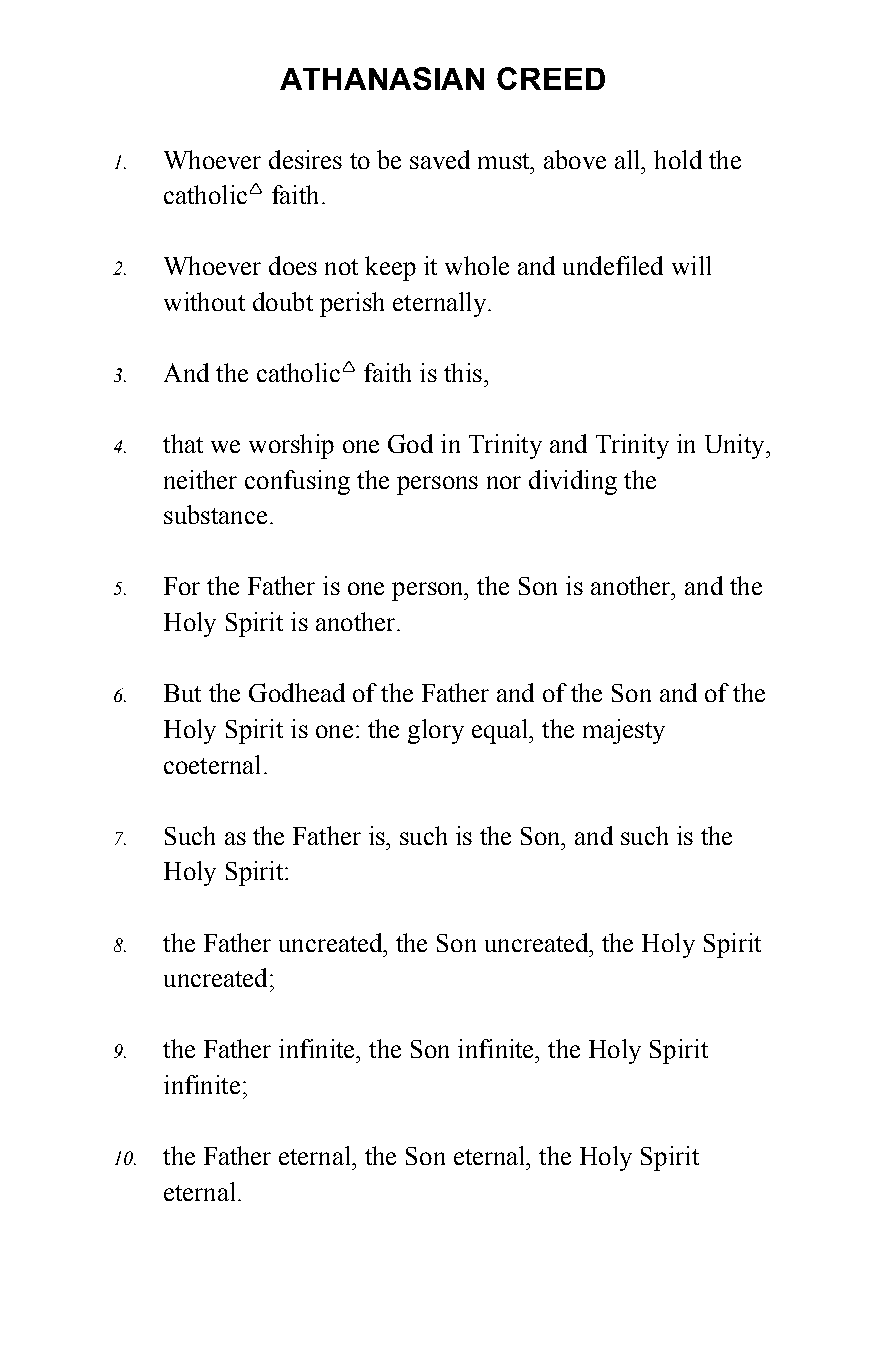 The width and height of the image is (887, 1372). I want to click on glory, so click(436, 731).
